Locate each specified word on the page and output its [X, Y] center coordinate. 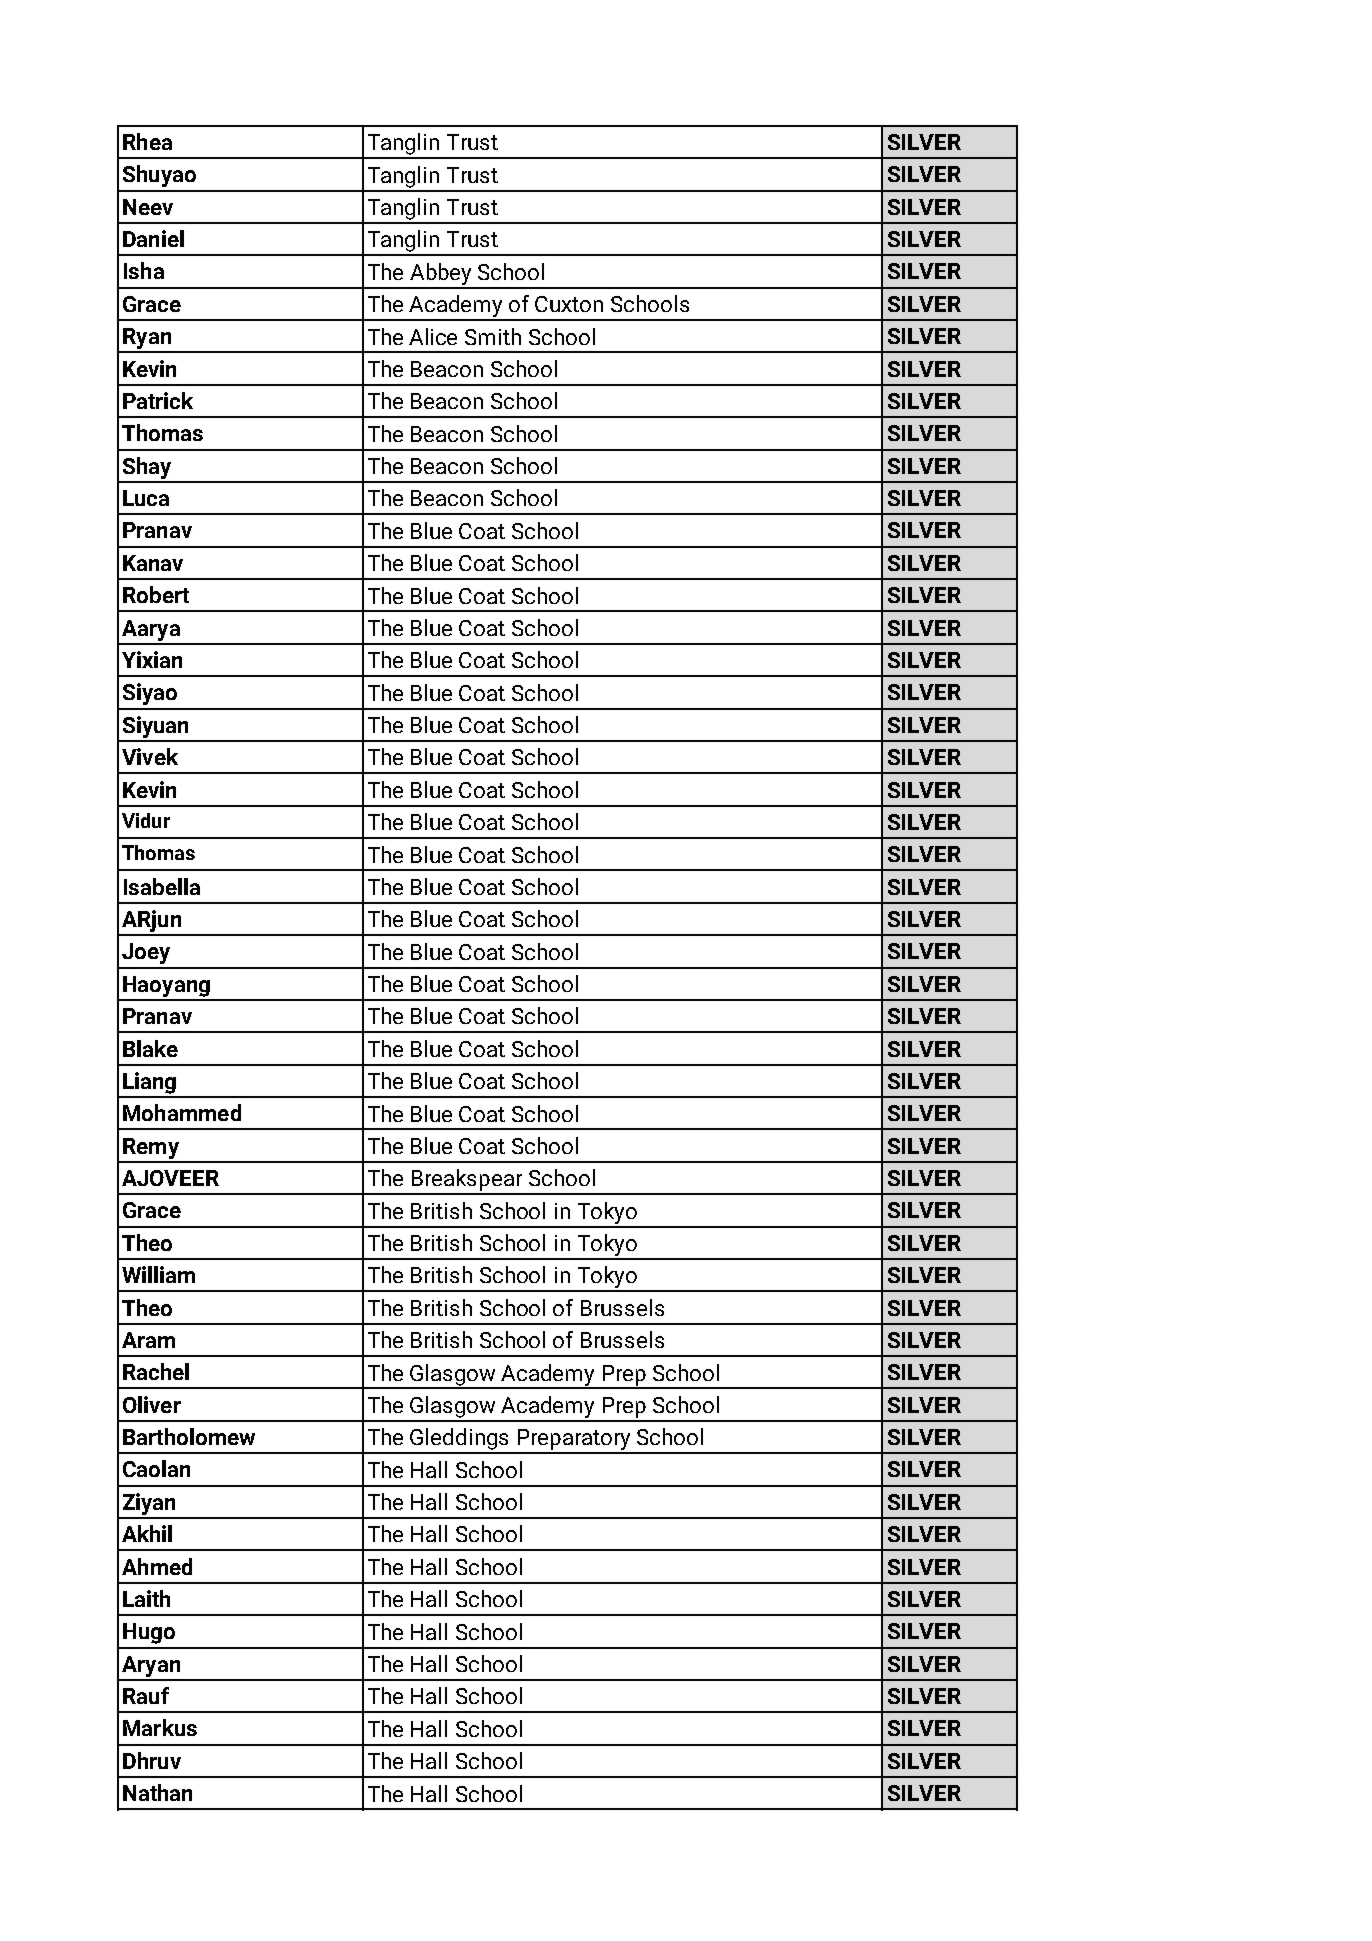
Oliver [152, 1404]
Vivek [150, 756]
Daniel [153, 238]
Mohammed [182, 1112]
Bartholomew [189, 1436]
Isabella [162, 886]
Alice [433, 336]
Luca [146, 498]
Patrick [158, 400]
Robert [156, 594]
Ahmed [157, 1566]
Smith [493, 336]
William [158, 1274]
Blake [150, 1048]
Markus [160, 1727]
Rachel [156, 1371]
